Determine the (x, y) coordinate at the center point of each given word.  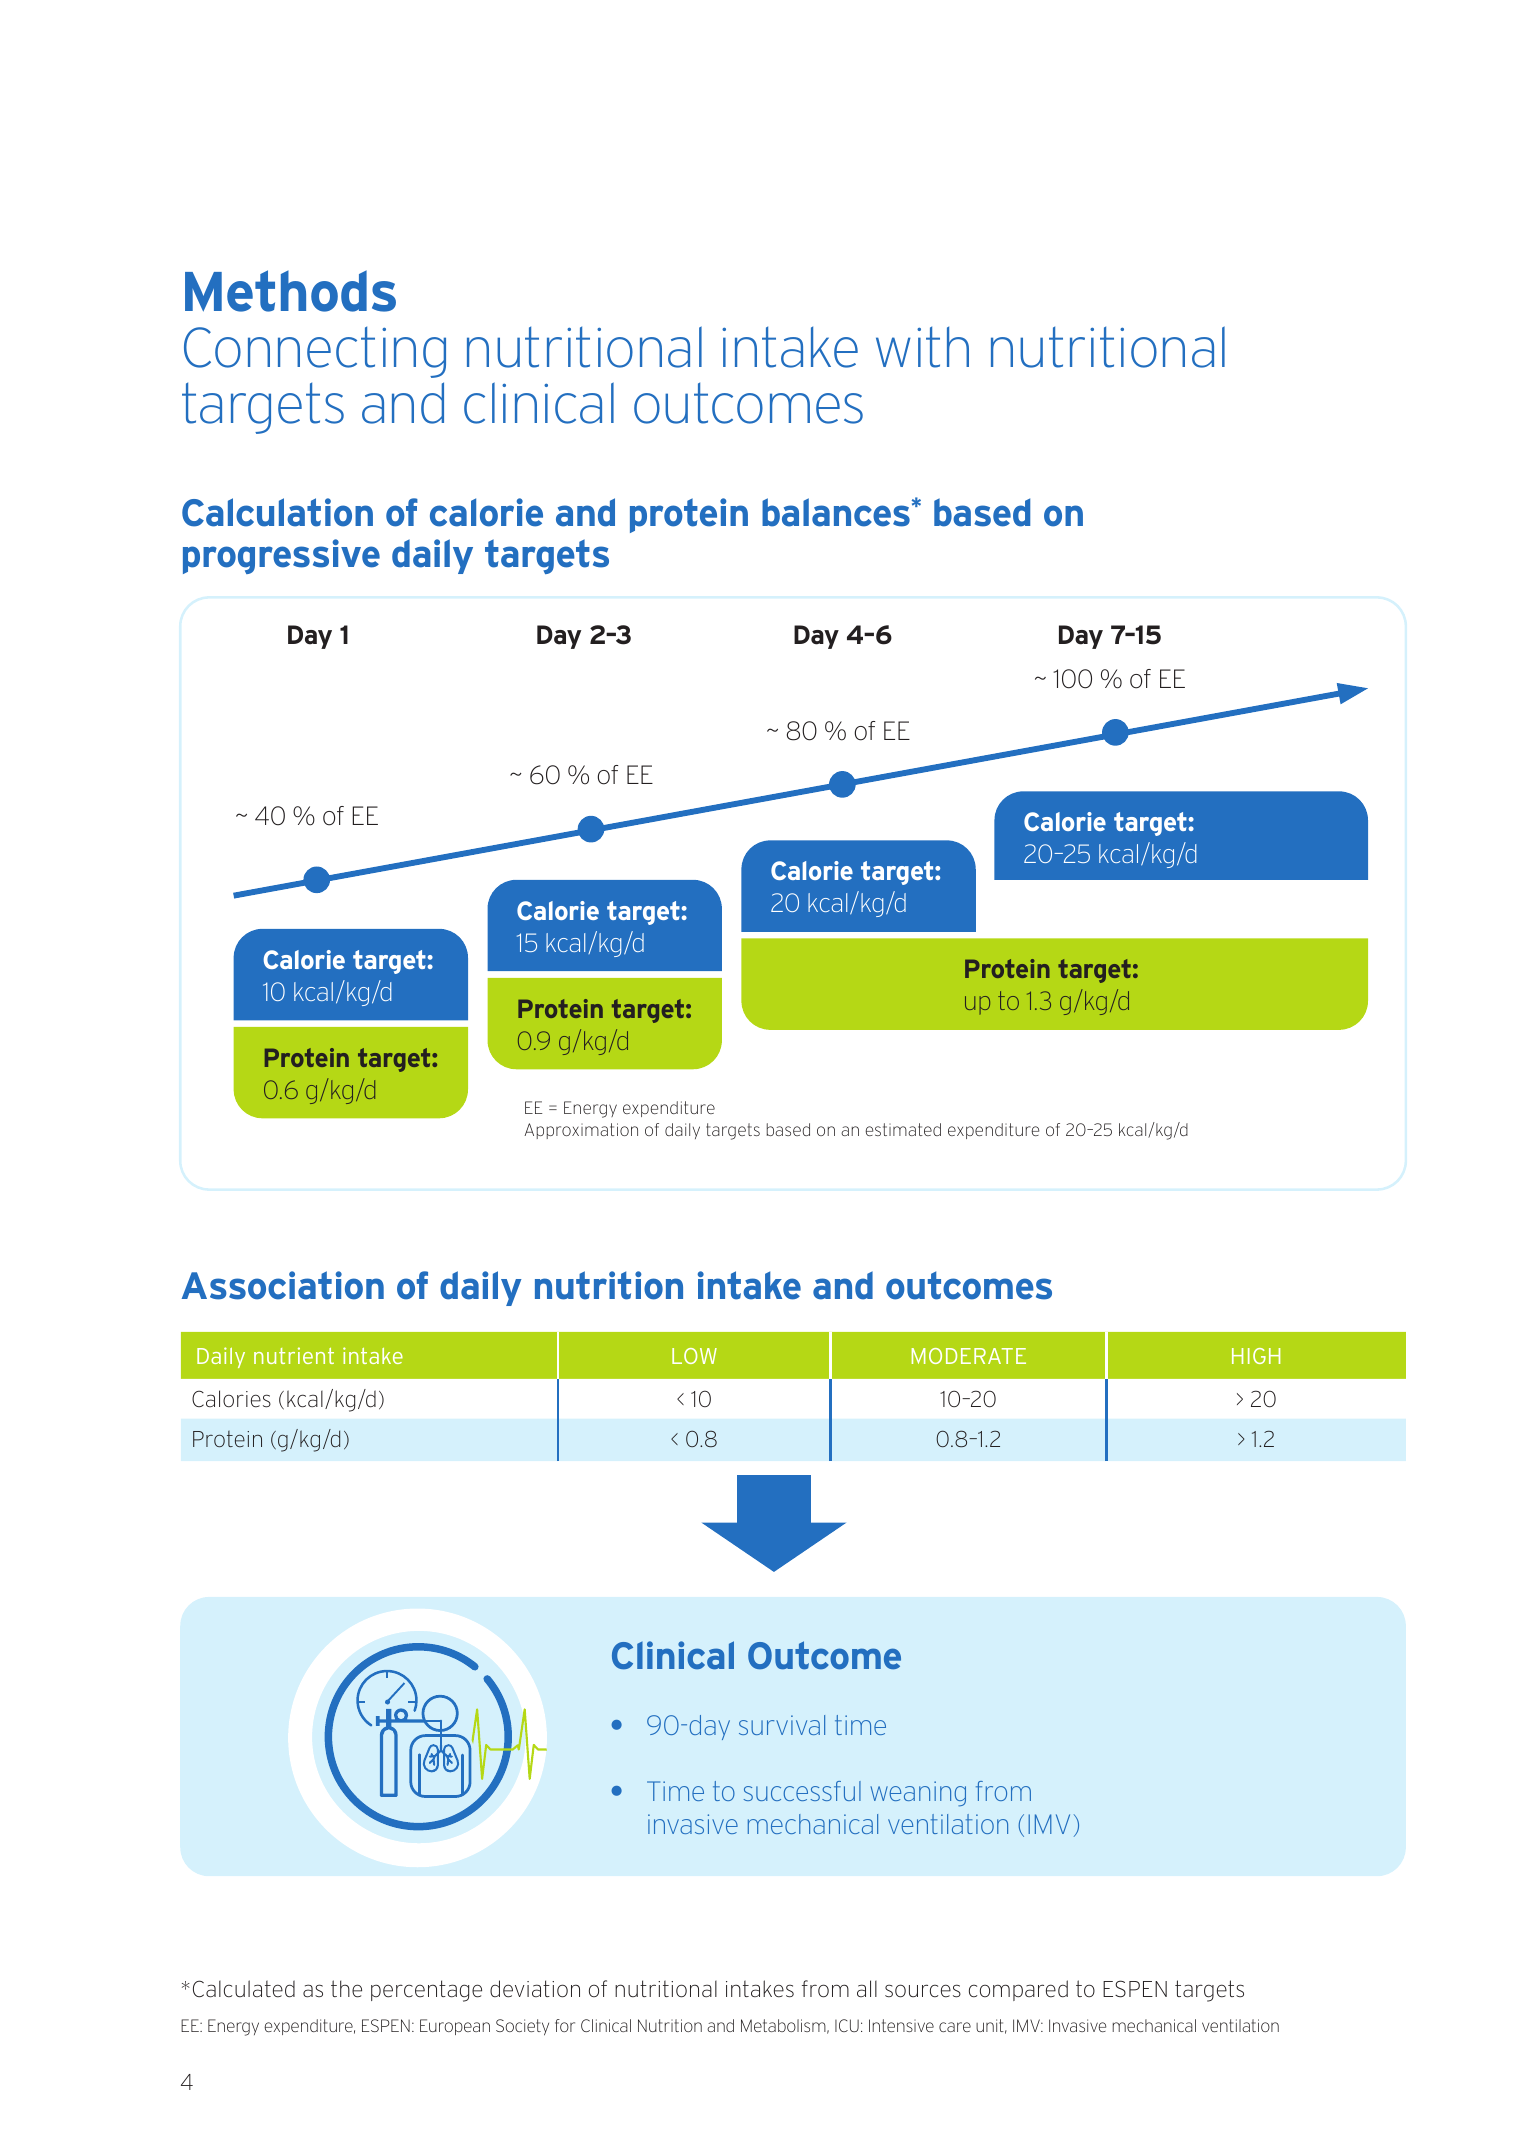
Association (283, 1285)
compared (1018, 1990)
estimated (903, 1129)
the (346, 1989)
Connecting (315, 352)
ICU (847, 2025)
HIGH (1256, 1356)
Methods (290, 291)
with (922, 347)
